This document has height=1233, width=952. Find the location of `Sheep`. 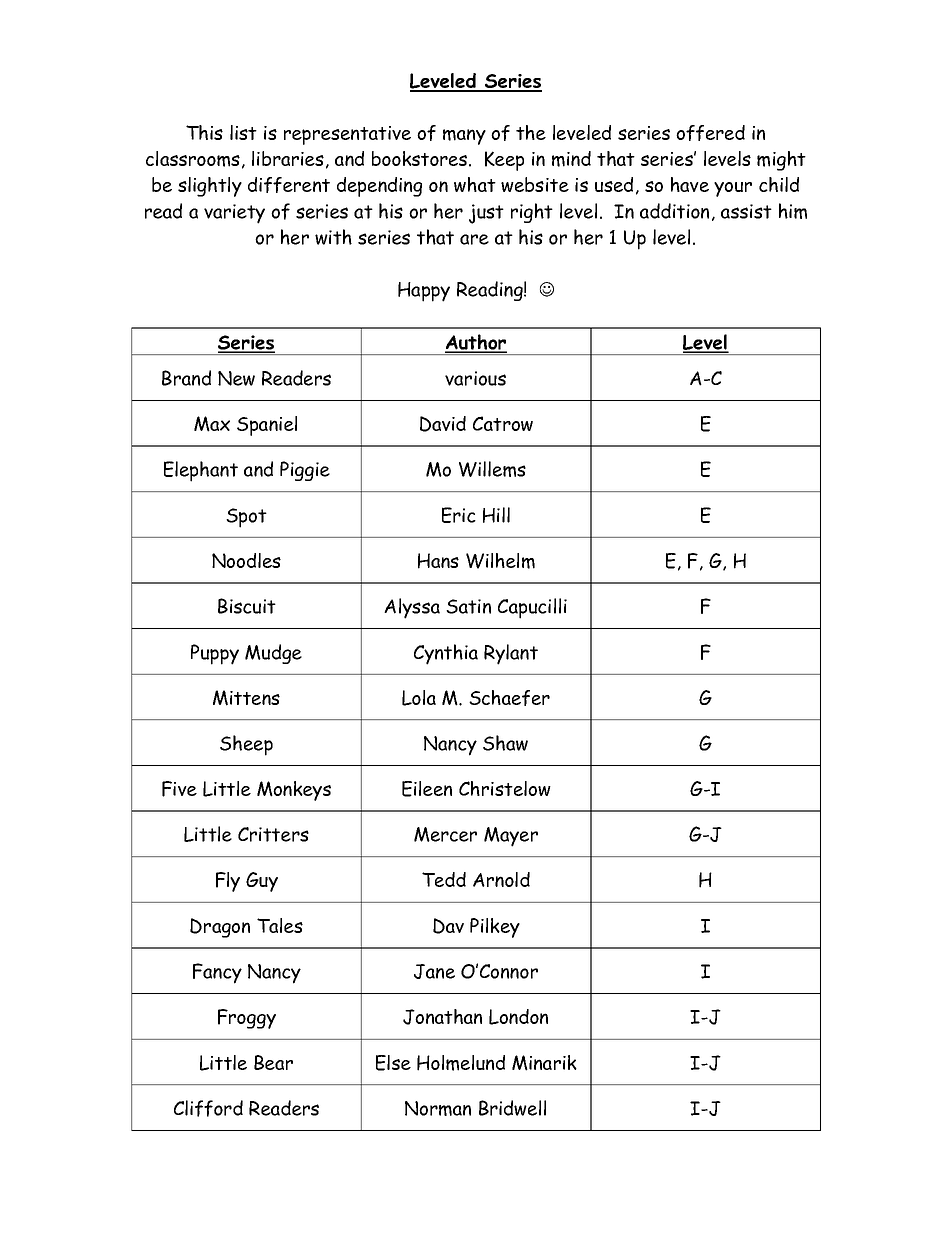

Sheep is located at coordinates (246, 745).
